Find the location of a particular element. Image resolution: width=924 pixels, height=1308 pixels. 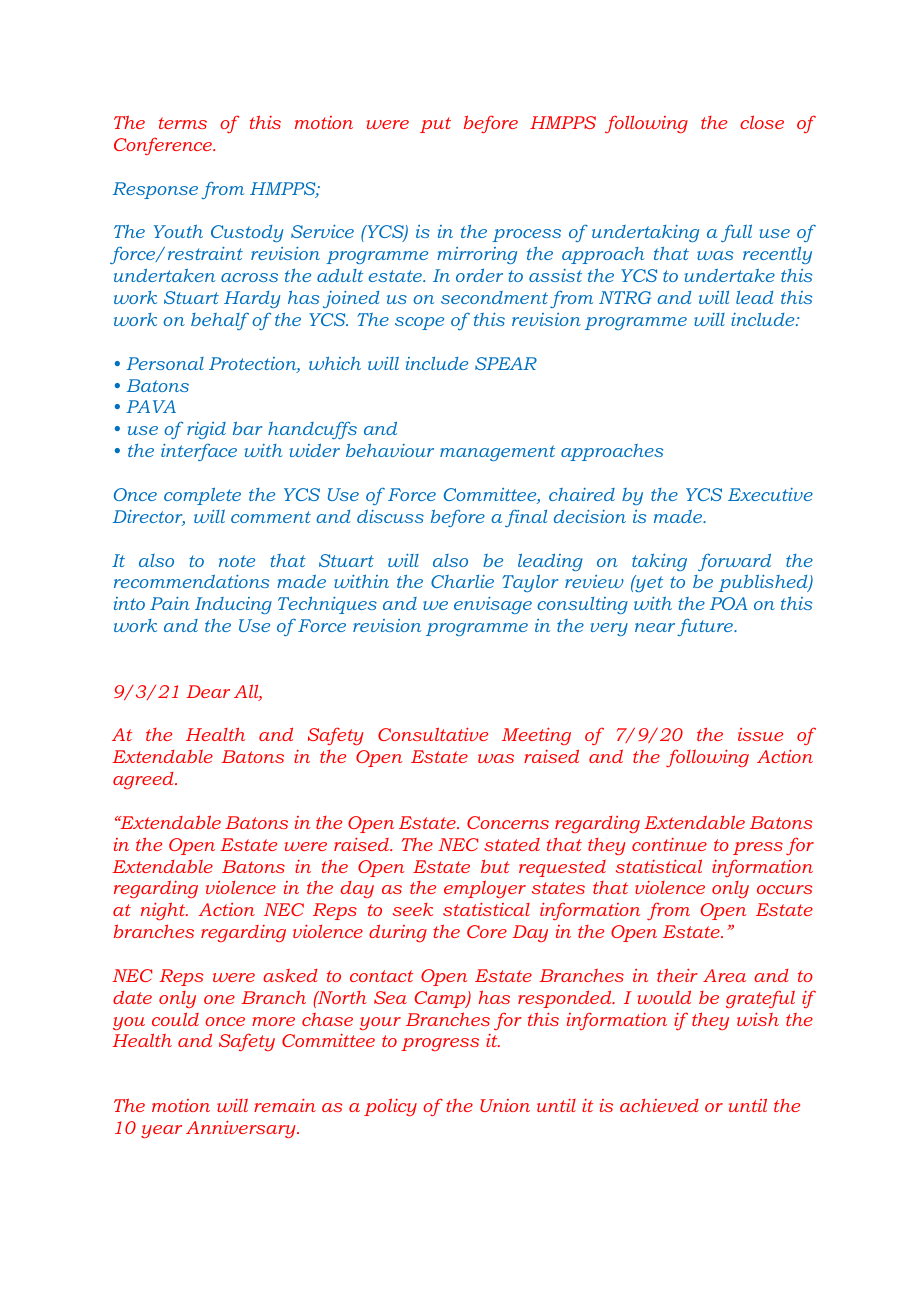

Inducing is located at coordinates (233, 605).
